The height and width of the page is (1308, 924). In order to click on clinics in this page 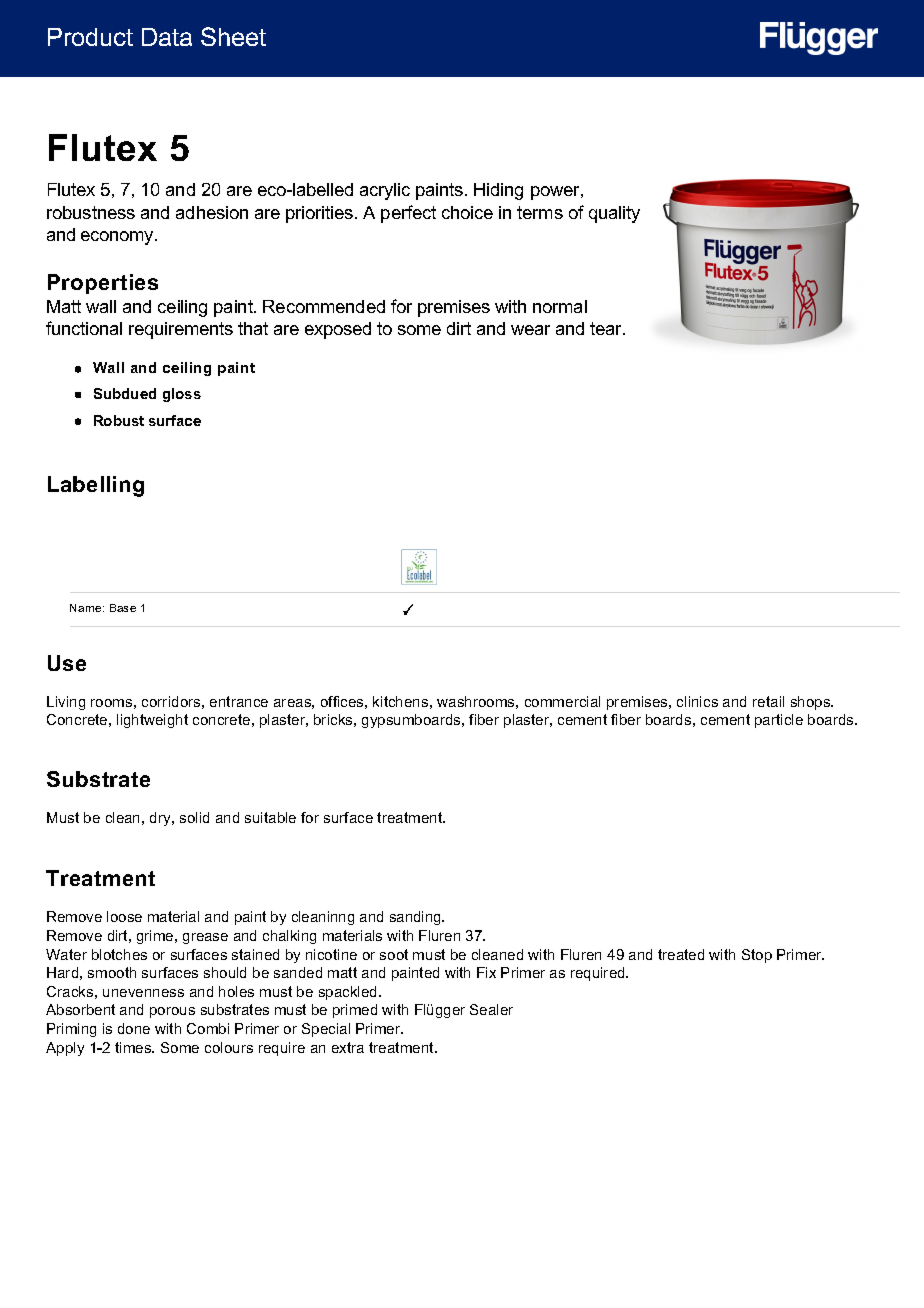, I will do `click(697, 701)`.
